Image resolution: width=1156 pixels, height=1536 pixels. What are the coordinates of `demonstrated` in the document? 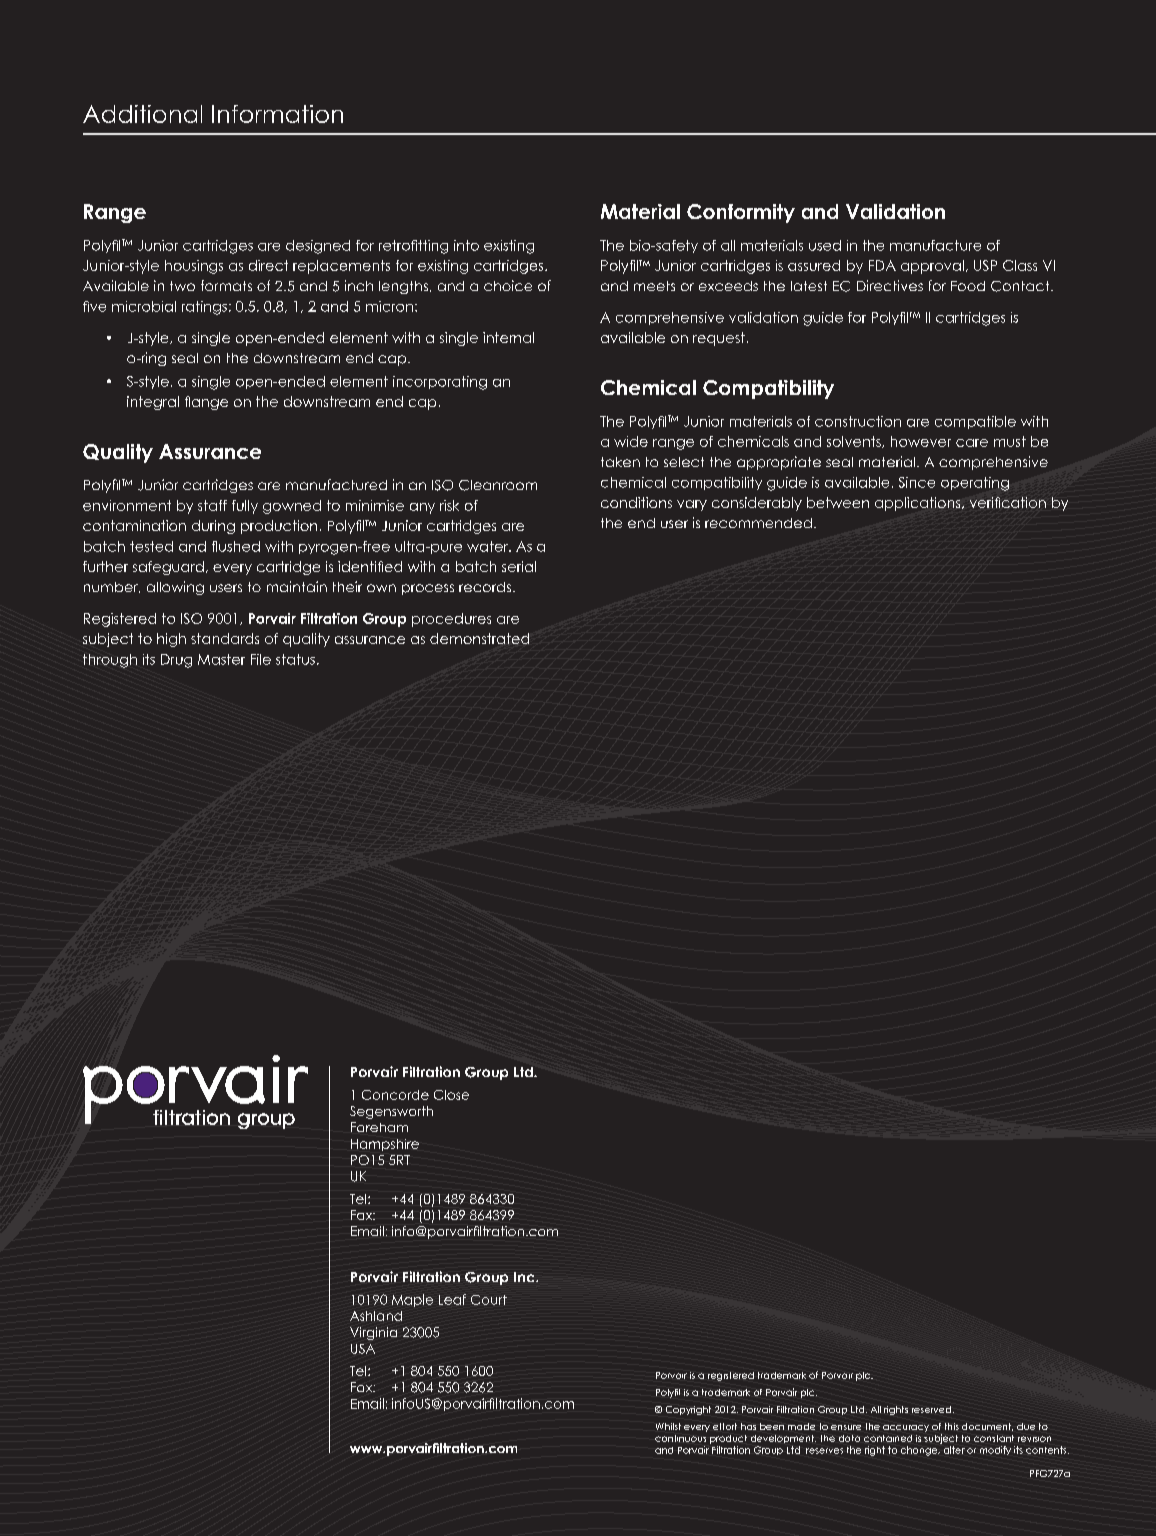 It's located at (479, 638).
